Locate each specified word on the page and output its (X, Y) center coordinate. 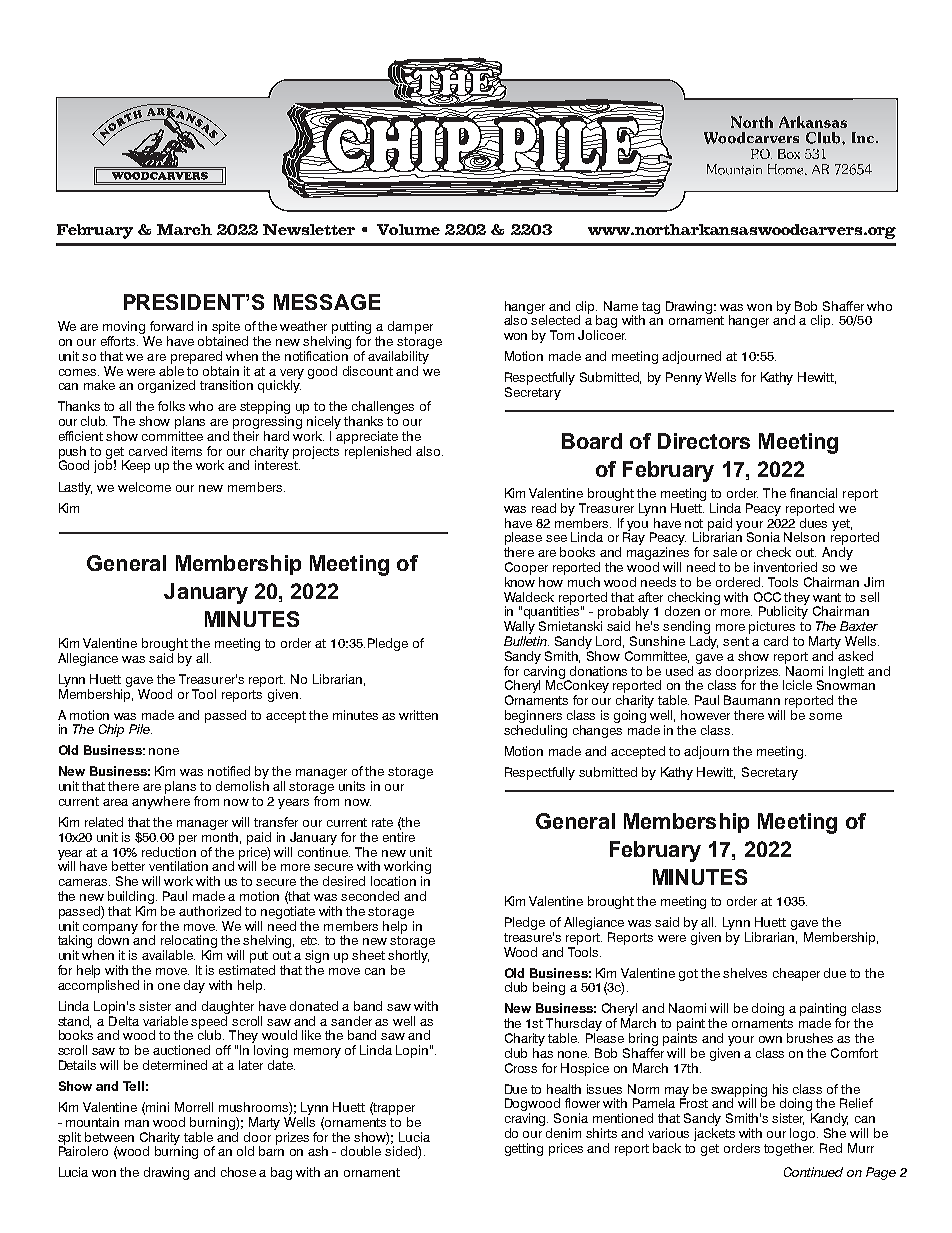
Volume (408, 229)
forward (171, 326)
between (109, 1137)
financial (813, 493)
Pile (140, 729)
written (418, 715)
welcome (144, 487)
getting (524, 1149)
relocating (189, 943)
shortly (408, 956)
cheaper (796, 974)
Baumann (752, 700)
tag (651, 308)
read (544, 508)
